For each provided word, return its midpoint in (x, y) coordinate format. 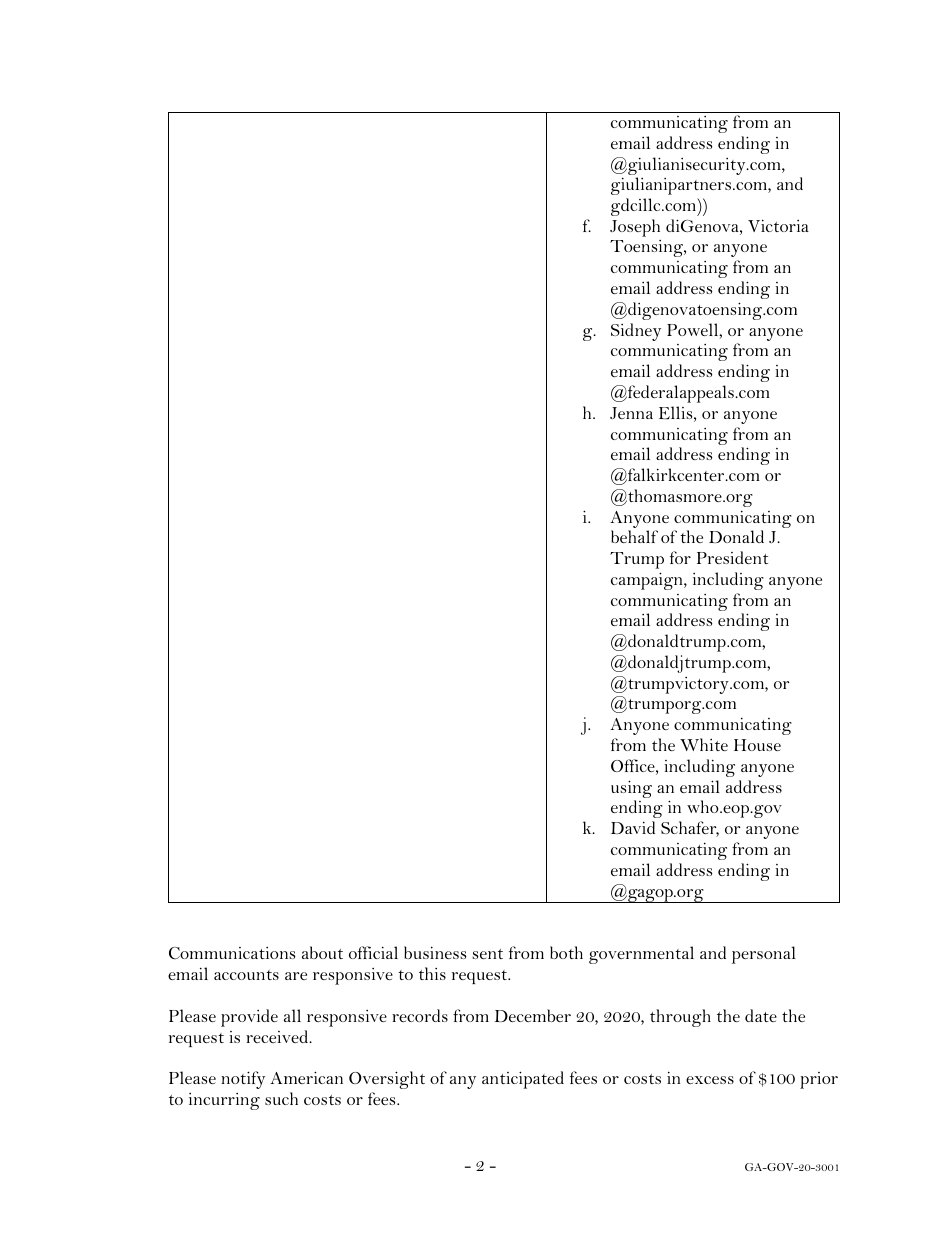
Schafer (690, 829)
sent (487, 954)
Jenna (631, 413)
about (322, 952)
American (306, 1077)
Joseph (635, 228)
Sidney (636, 332)
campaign (648, 581)
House (757, 745)
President (732, 557)
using (631, 790)
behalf (634, 536)
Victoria (778, 225)
